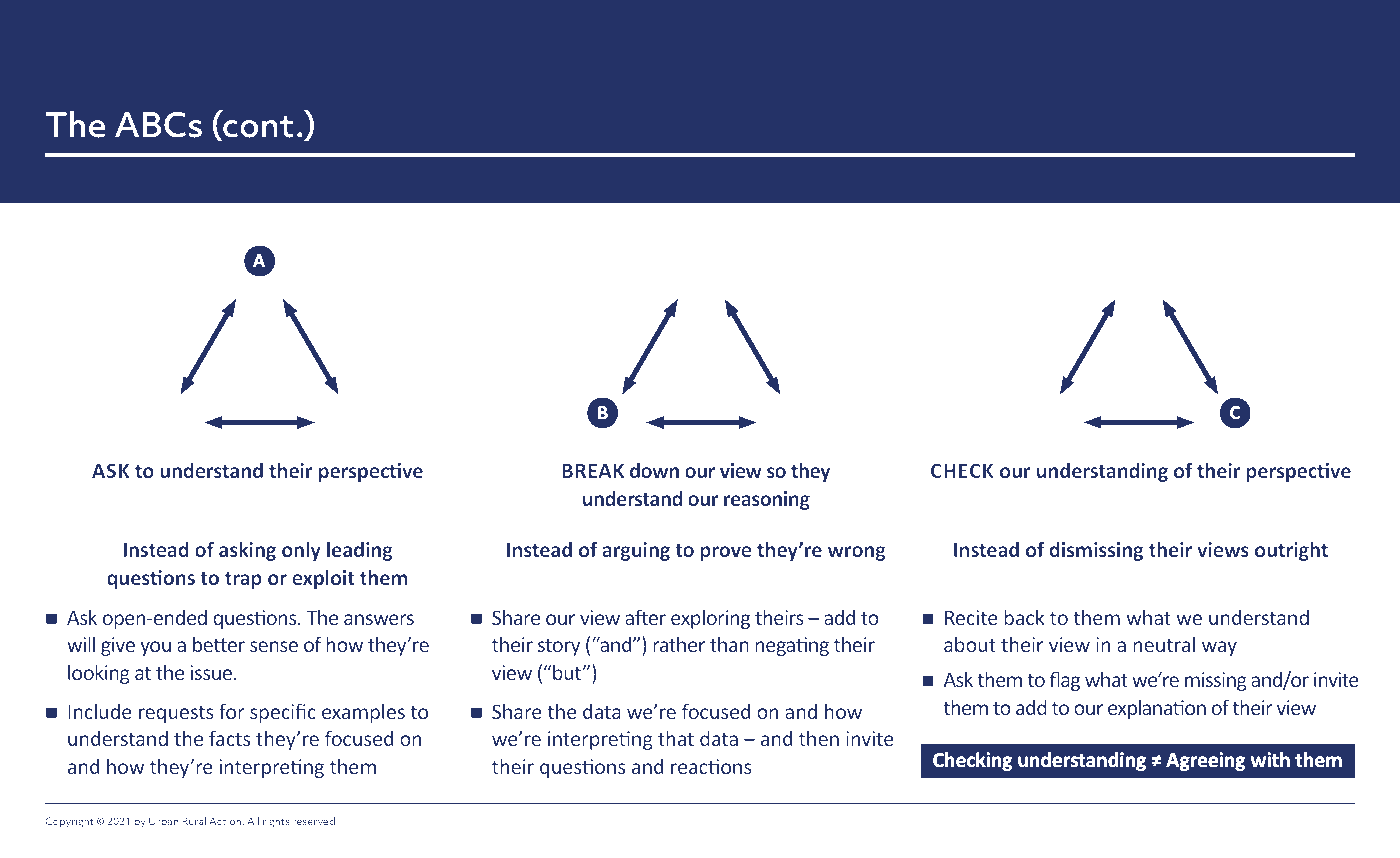 This screenshot has width=1400, height=858. Describe the element at coordinates (654, 470) in the screenshot. I see `down` at that location.
